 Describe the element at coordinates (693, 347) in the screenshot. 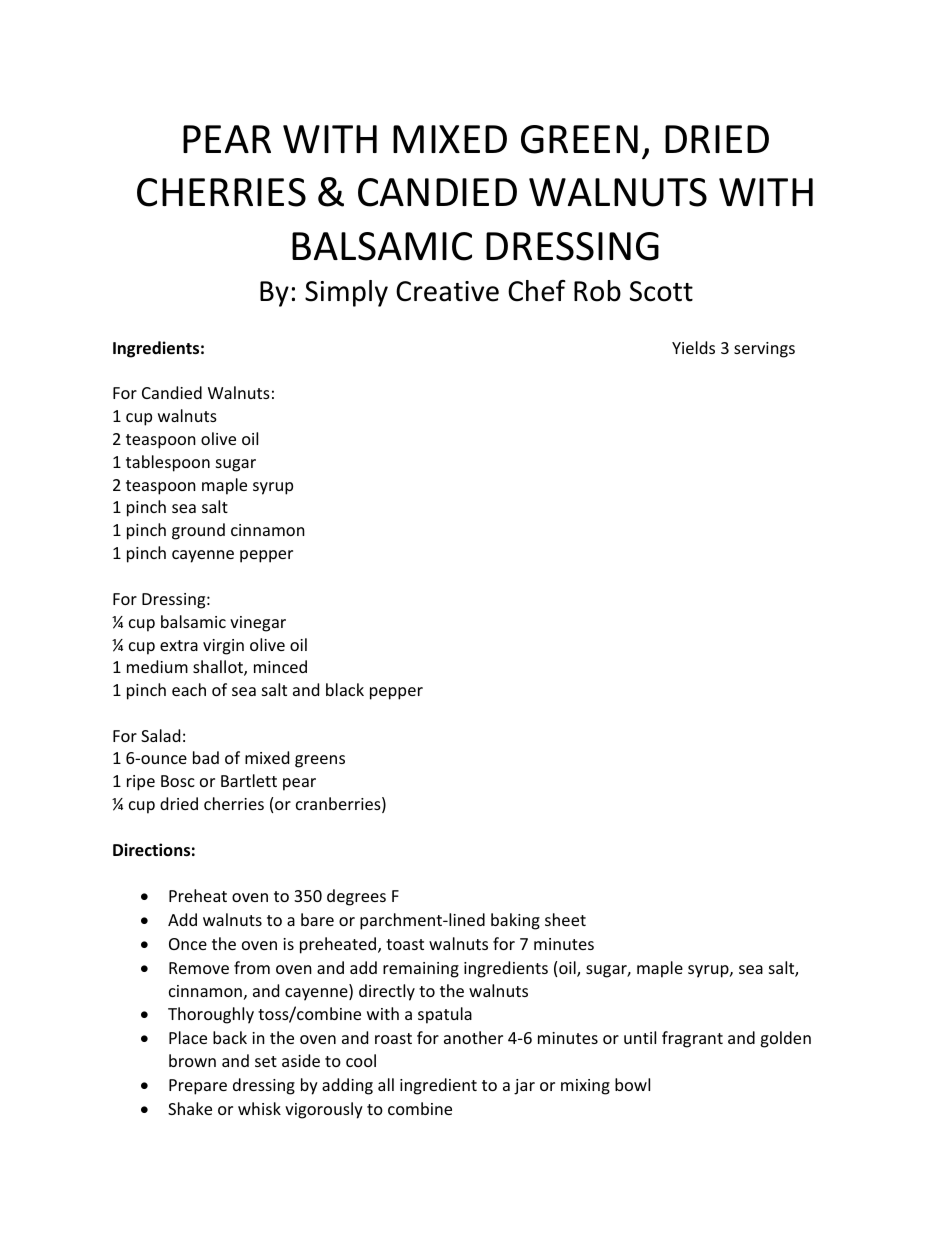

I see `Yields` at that location.
